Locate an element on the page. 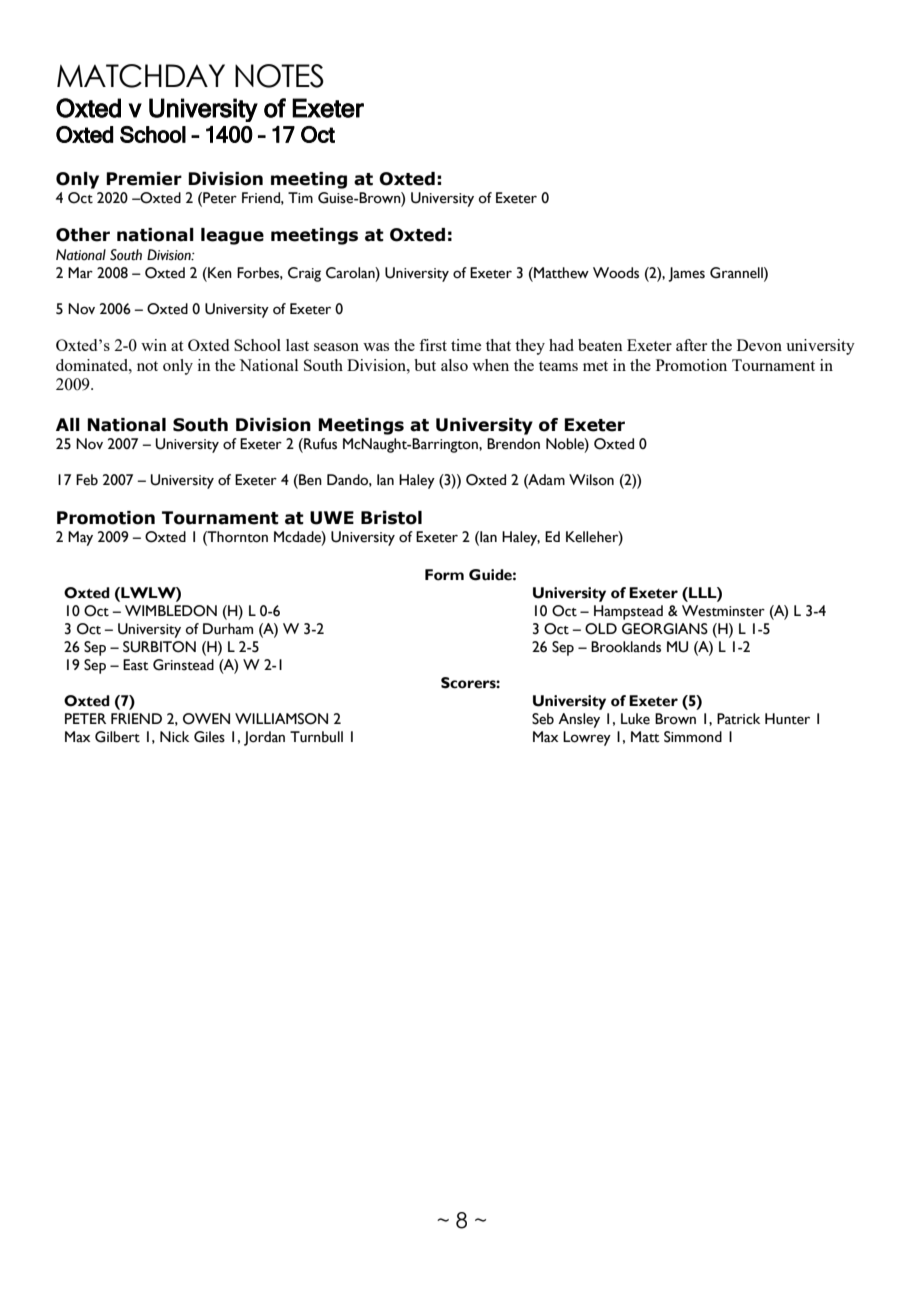  Wilson is located at coordinates (591, 480).
